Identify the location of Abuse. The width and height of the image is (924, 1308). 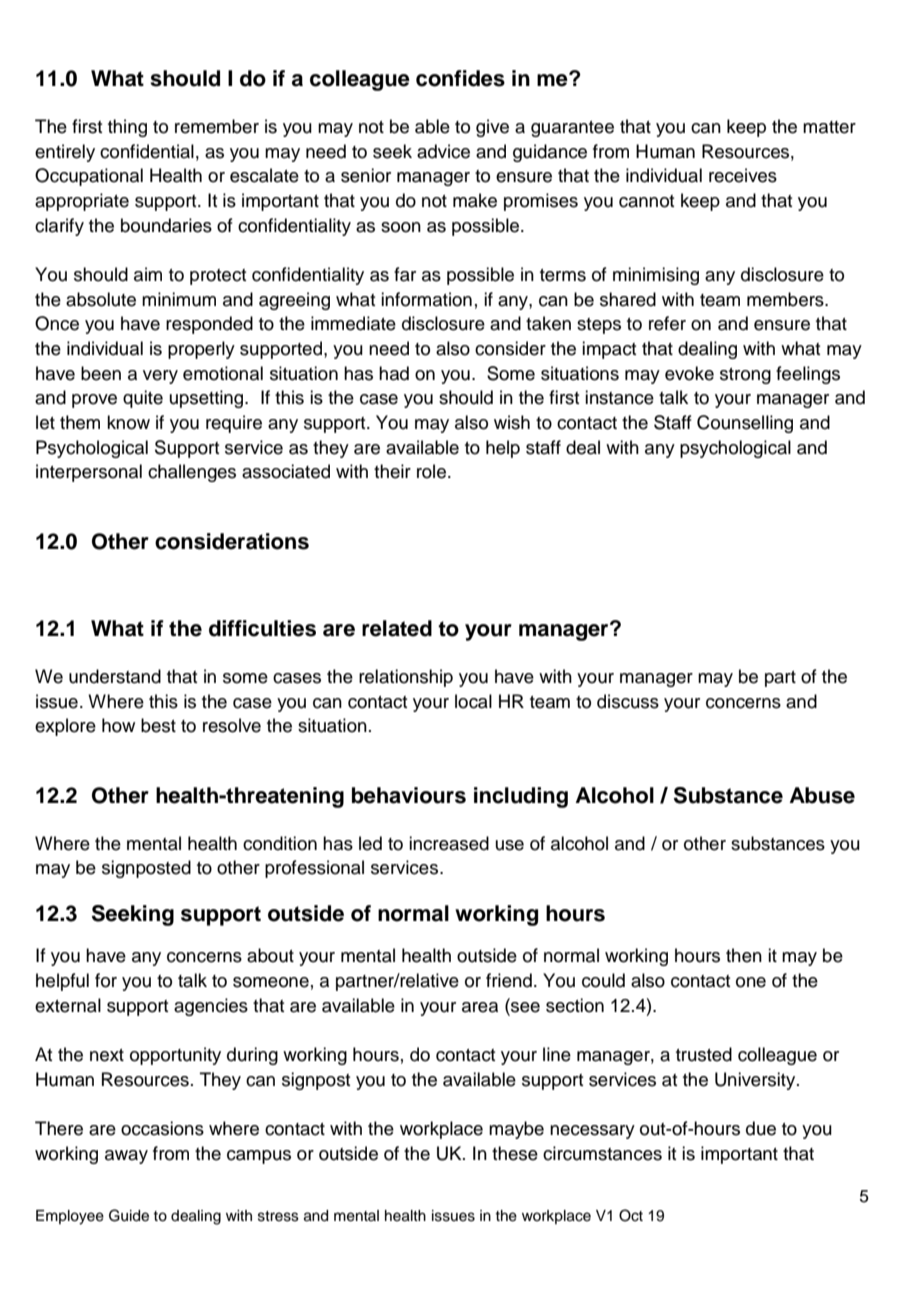
(822, 795).
